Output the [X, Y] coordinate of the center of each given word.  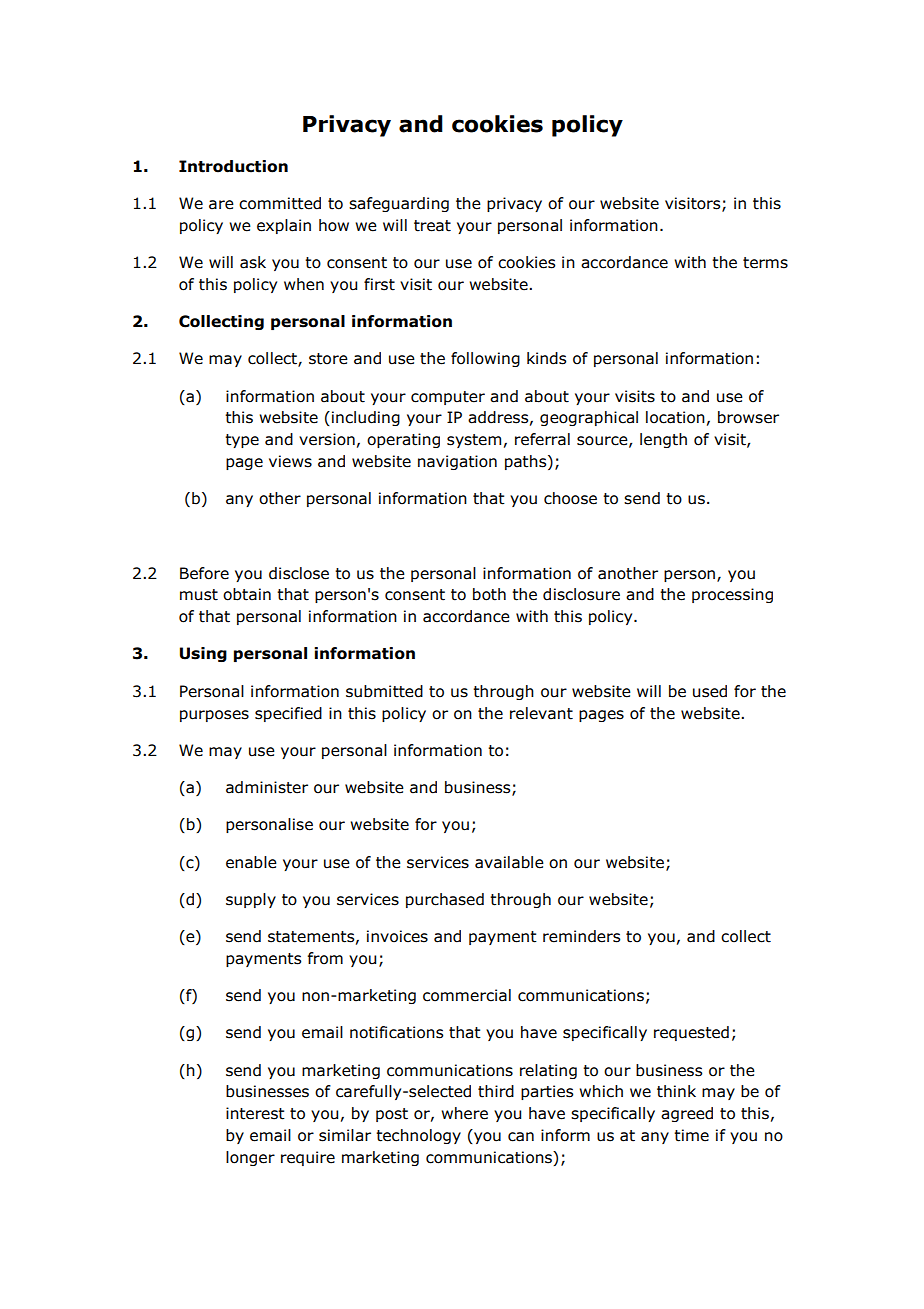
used [710, 691]
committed [280, 203]
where [464, 1113]
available [509, 862]
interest [255, 1113]
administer [267, 787]
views [290, 461]
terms [765, 263]
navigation [457, 462]
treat [432, 226]
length [663, 440]
